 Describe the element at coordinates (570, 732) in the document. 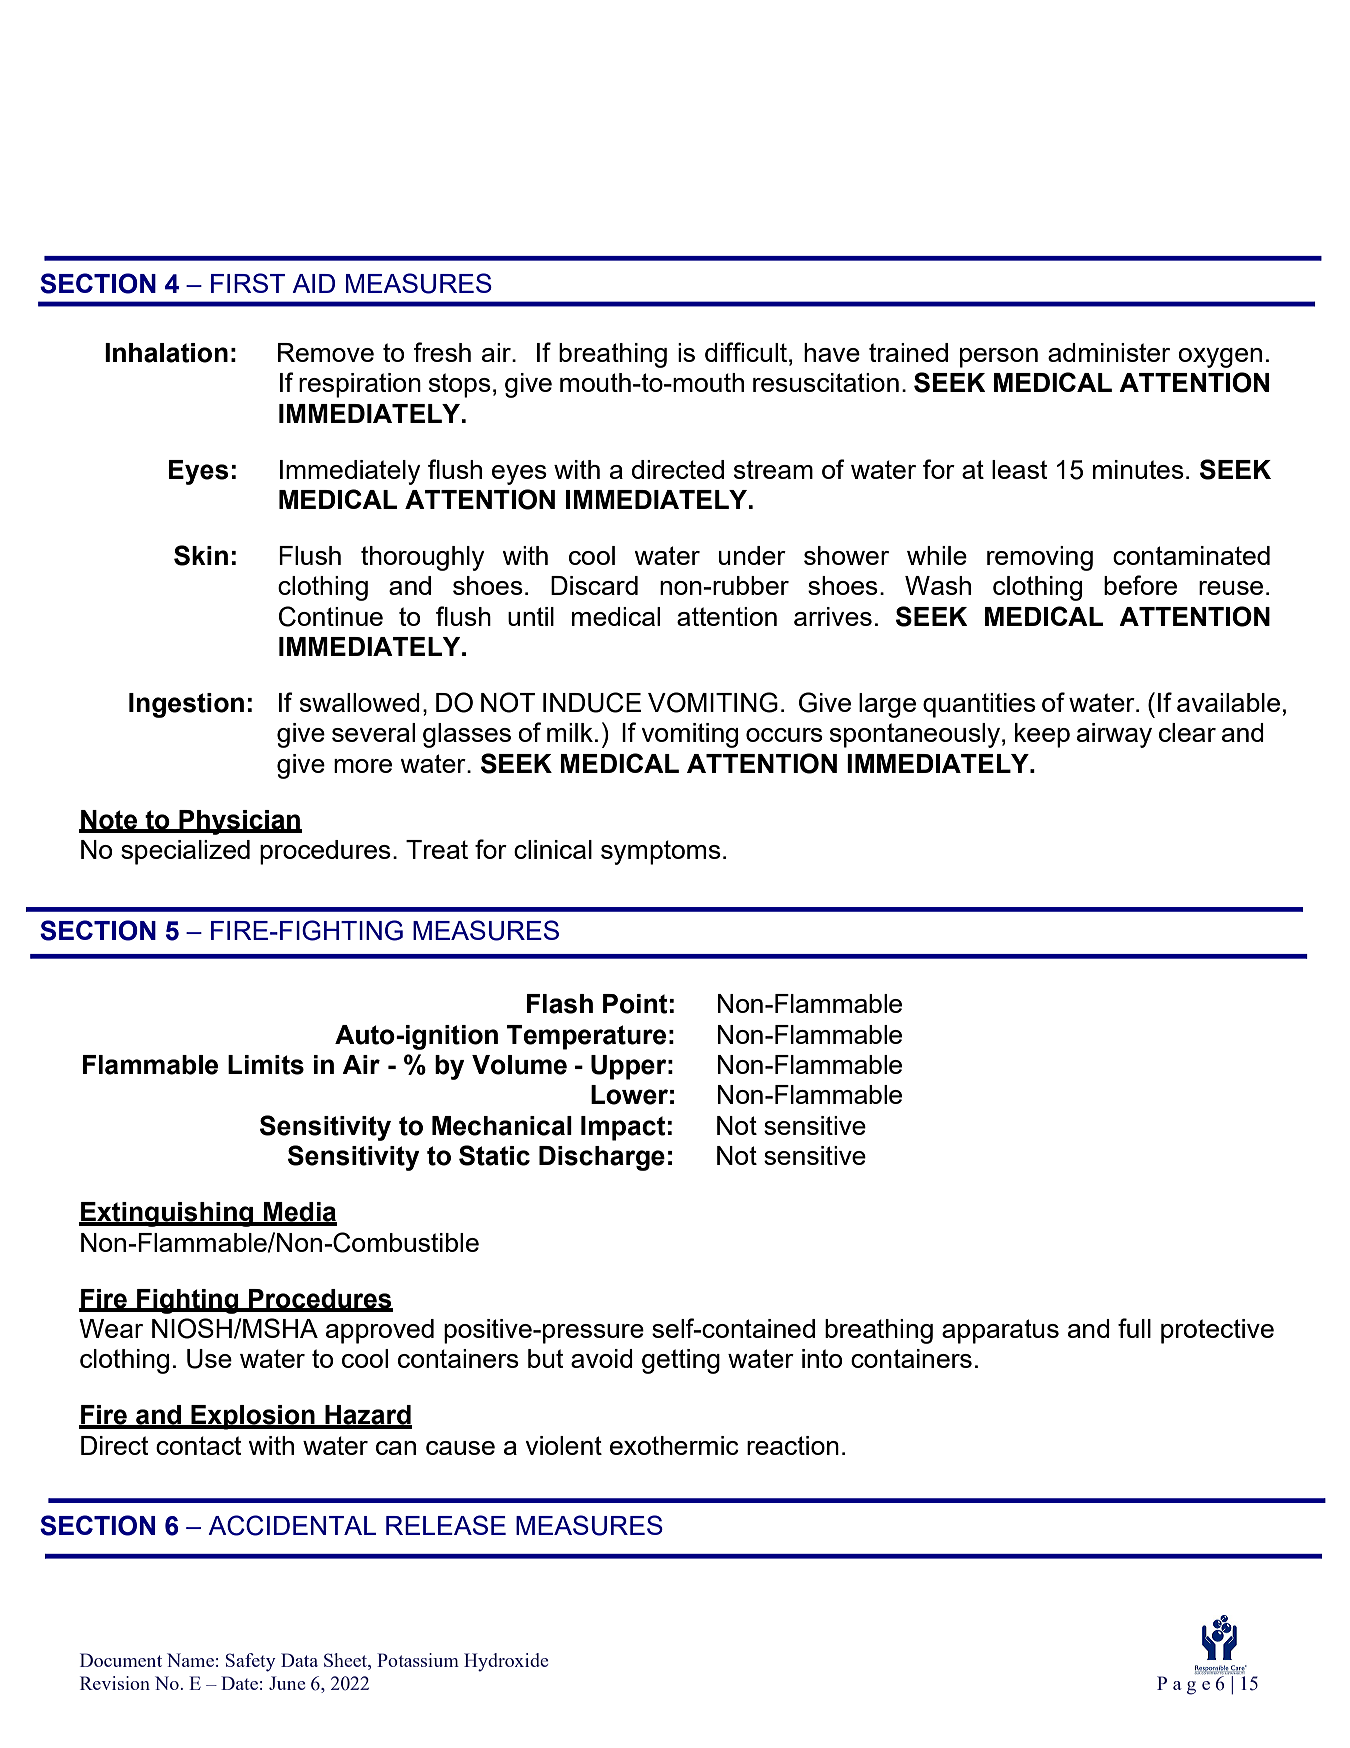

I see `milk` at that location.
